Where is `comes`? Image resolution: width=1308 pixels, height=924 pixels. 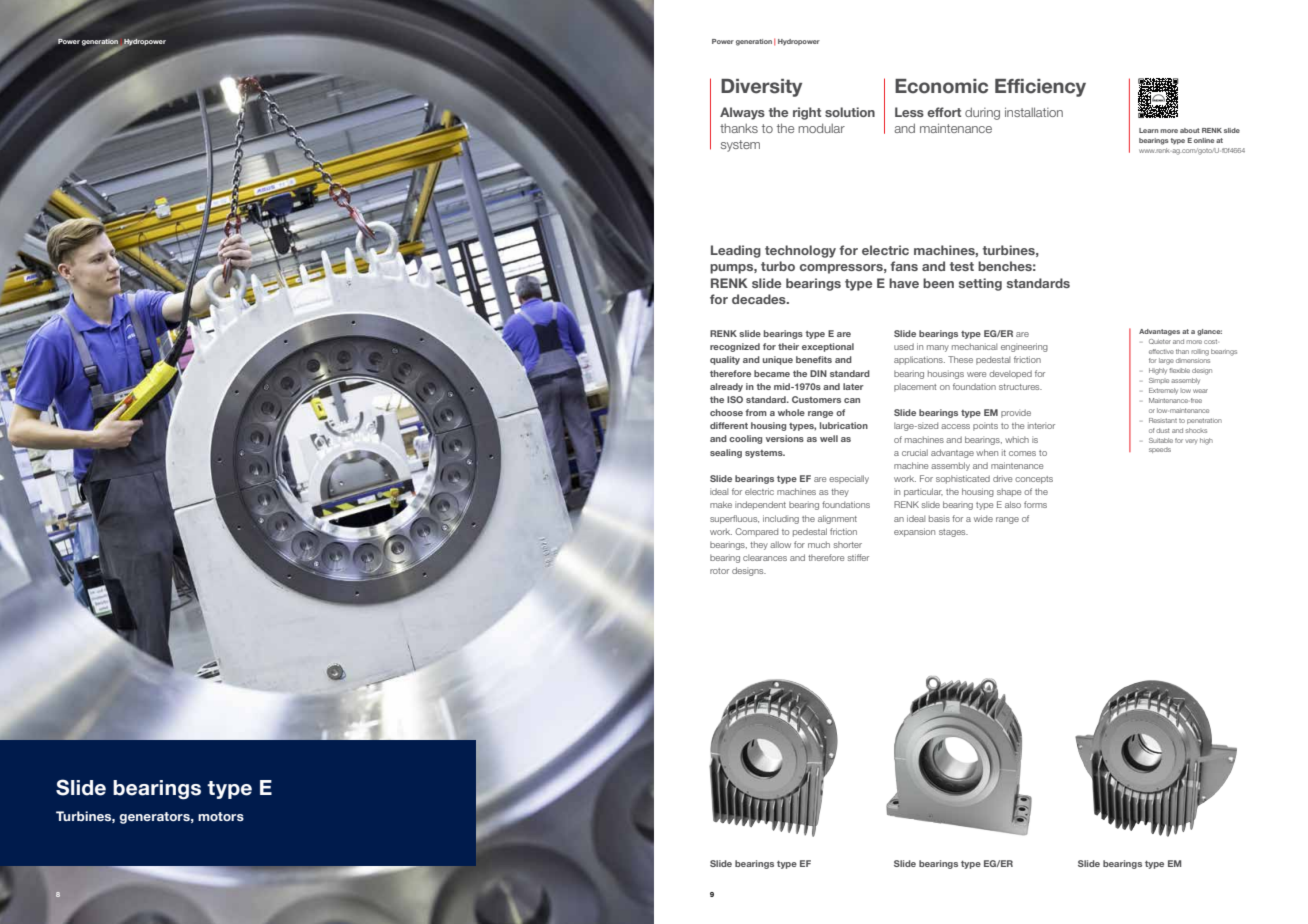
comes is located at coordinates (1022, 453).
